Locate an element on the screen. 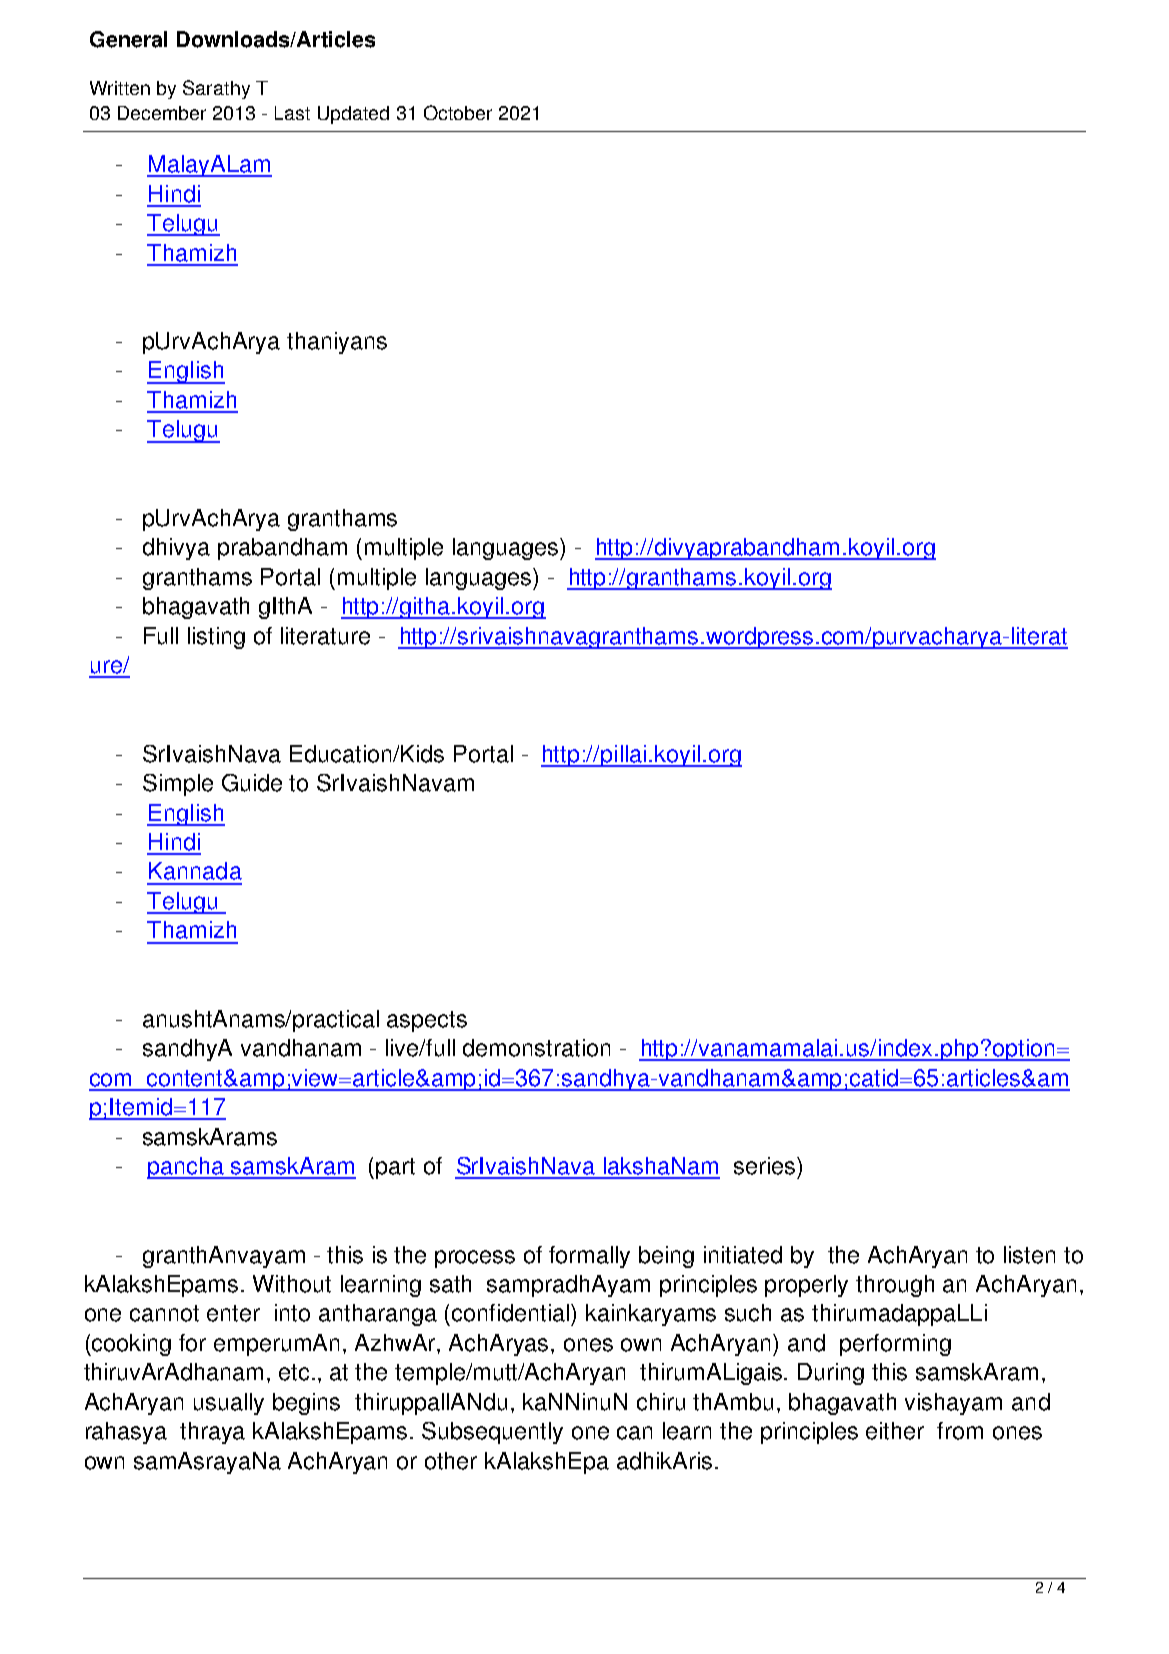 This screenshot has height=1654, width=1169. Guide is located at coordinates (252, 783).
